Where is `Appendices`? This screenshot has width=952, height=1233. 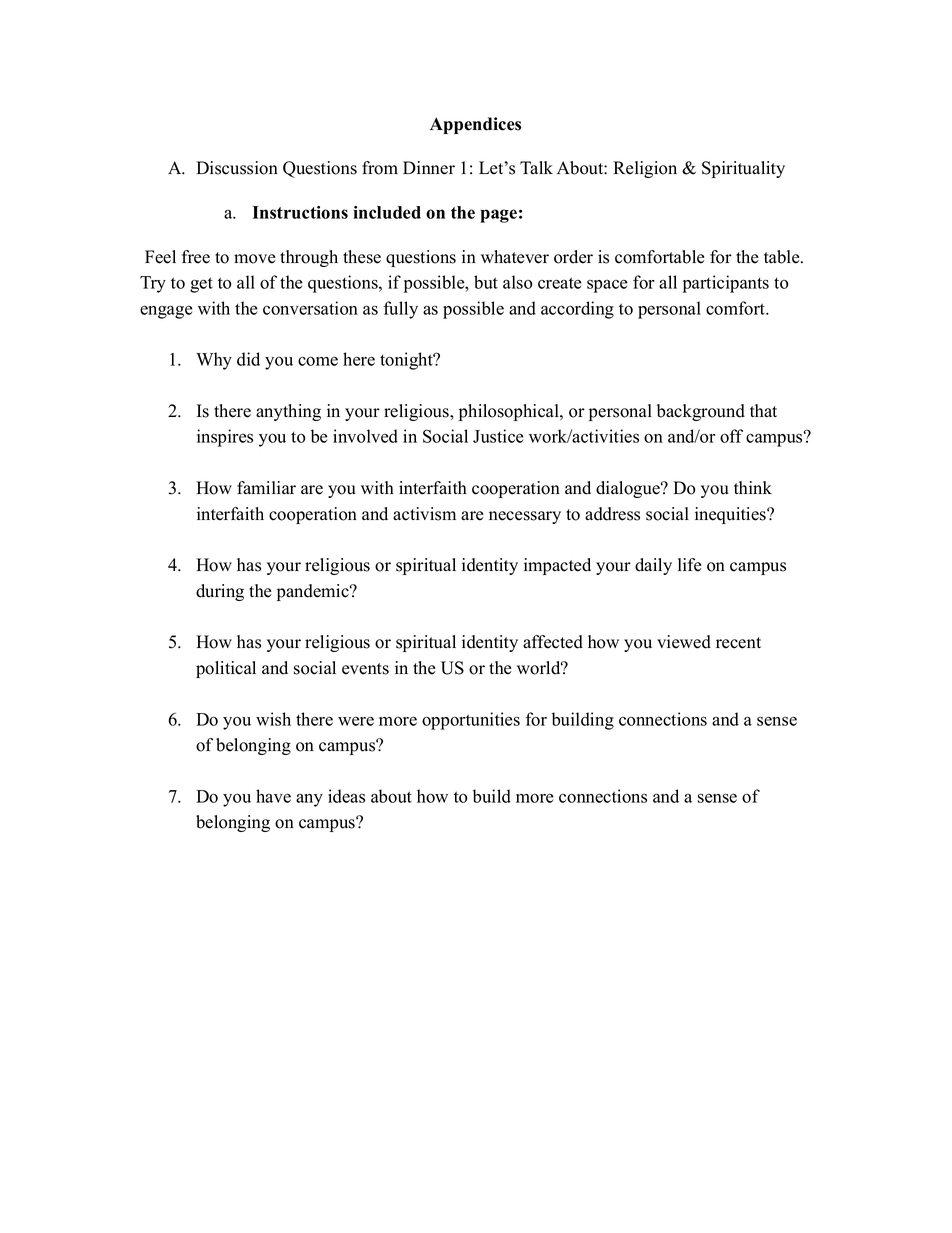
Appendices is located at coordinates (475, 125).
